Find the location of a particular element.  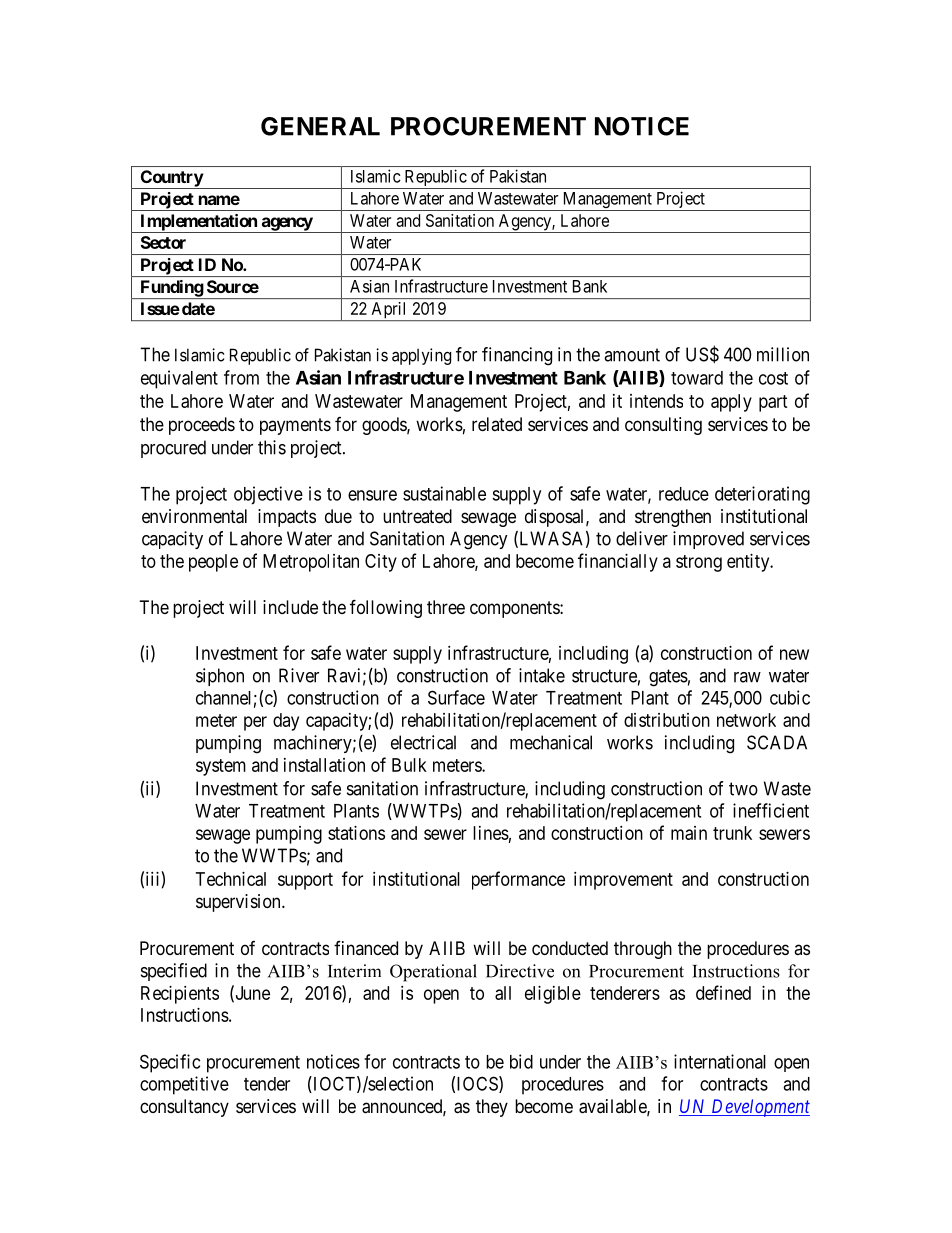

they is located at coordinates (492, 1108).
